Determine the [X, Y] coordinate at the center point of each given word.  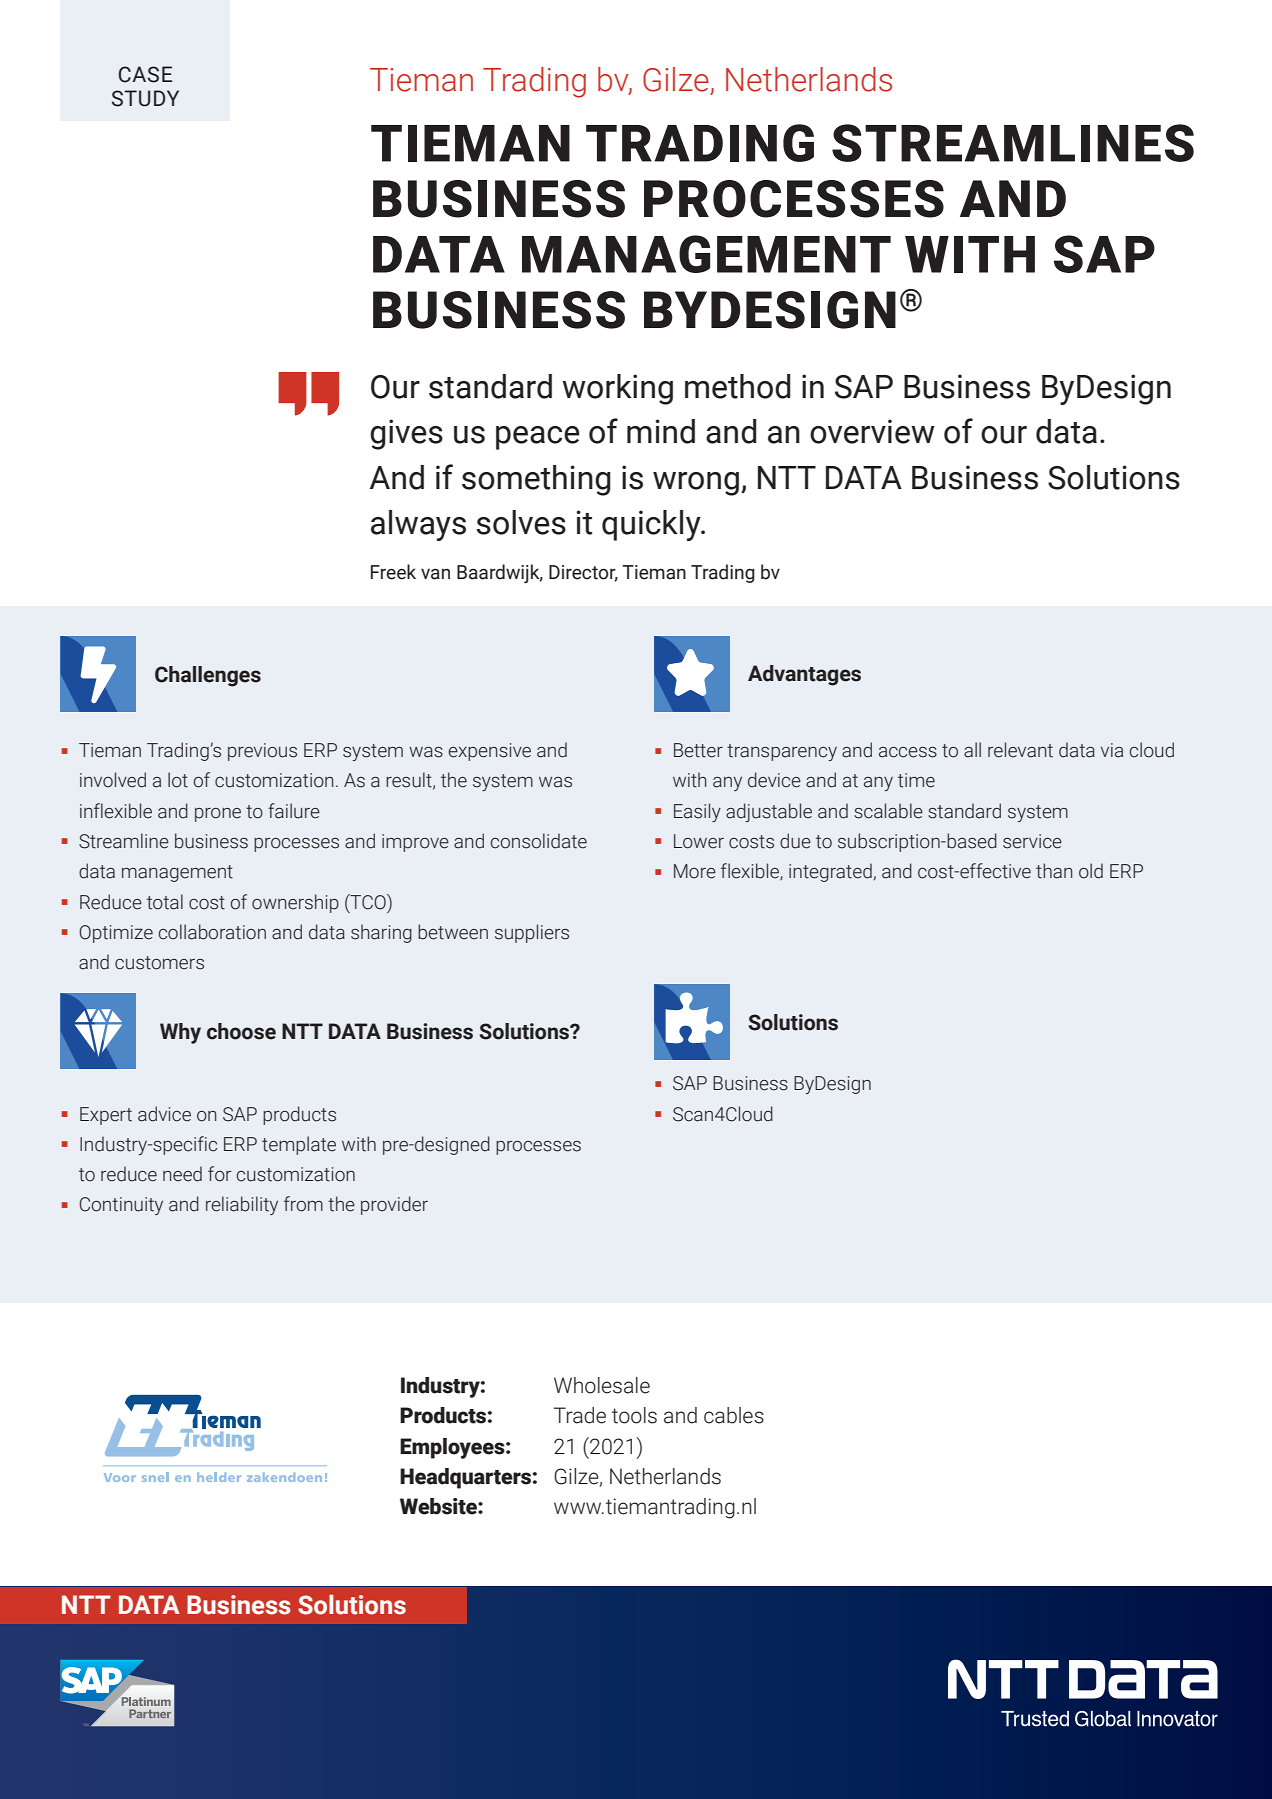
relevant [1020, 750]
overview [872, 431]
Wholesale [602, 1385]
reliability [242, 1205]
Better [698, 750]
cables [734, 1415]
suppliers [532, 933]
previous [262, 752]
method [738, 386]
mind [661, 431]
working [617, 389]
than [1054, 871]
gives [406, 434]
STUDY [145, 98]
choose [241, 1031]
